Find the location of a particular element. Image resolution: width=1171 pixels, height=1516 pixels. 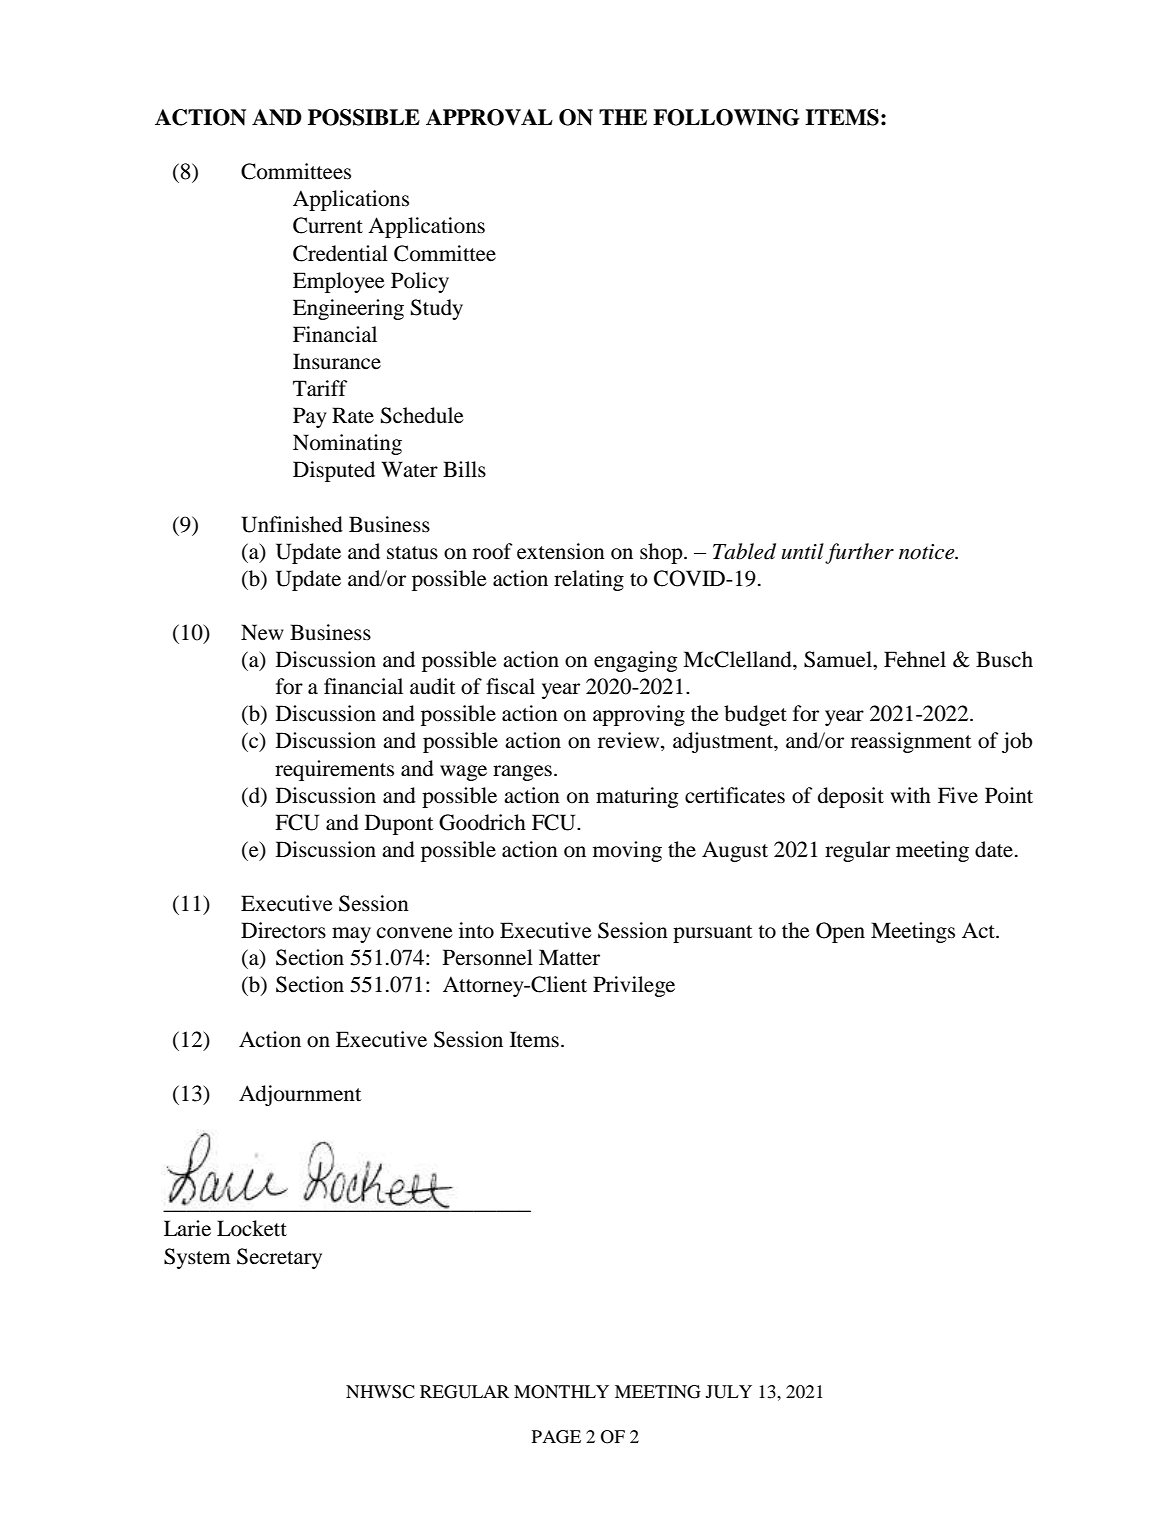

maturing is located at coordinates (637, 797).
